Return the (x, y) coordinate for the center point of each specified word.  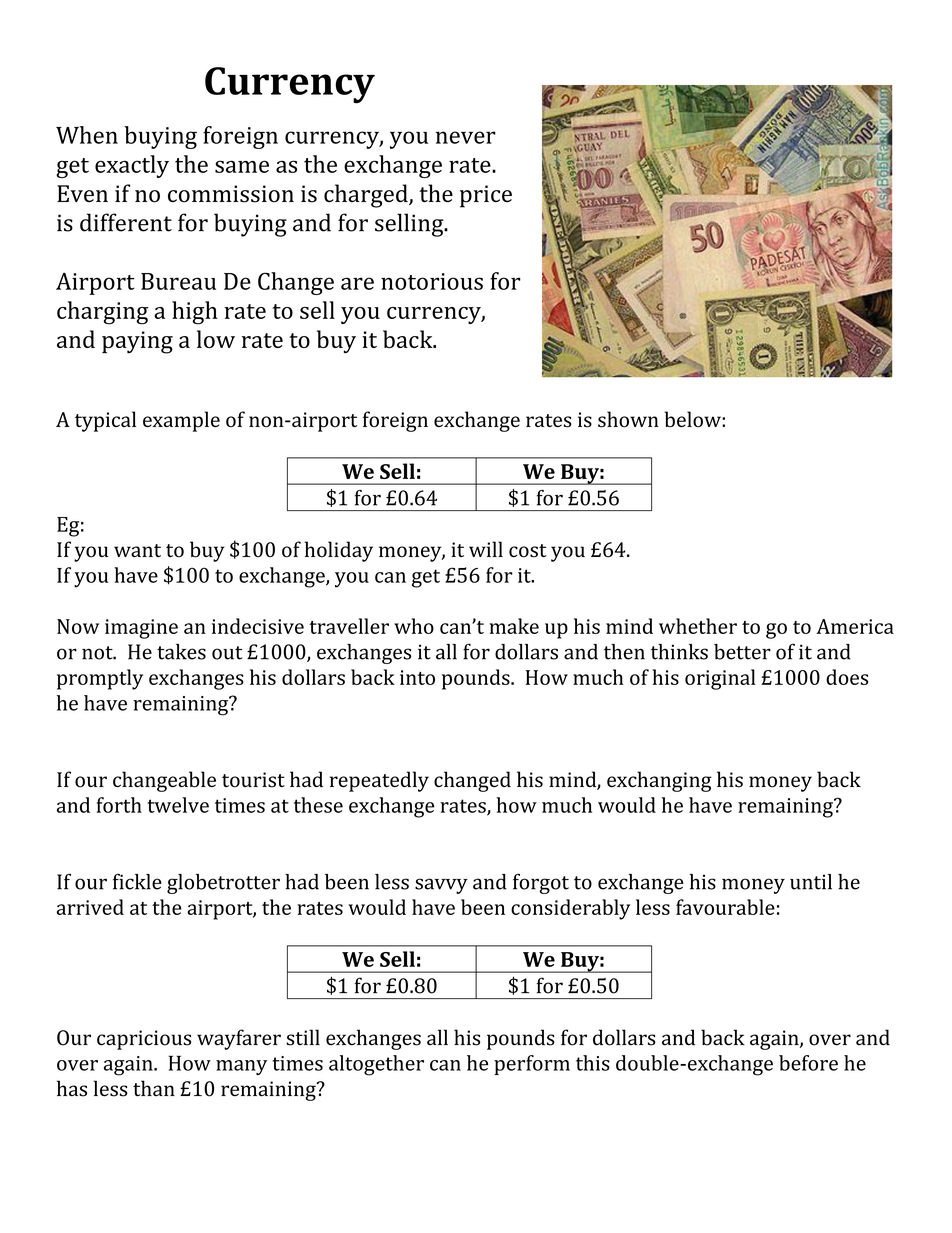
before (808, 1063)
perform (532, 1065)
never (466, 137)
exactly (132, 166)
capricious (144, 1040)
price (486, 196)
